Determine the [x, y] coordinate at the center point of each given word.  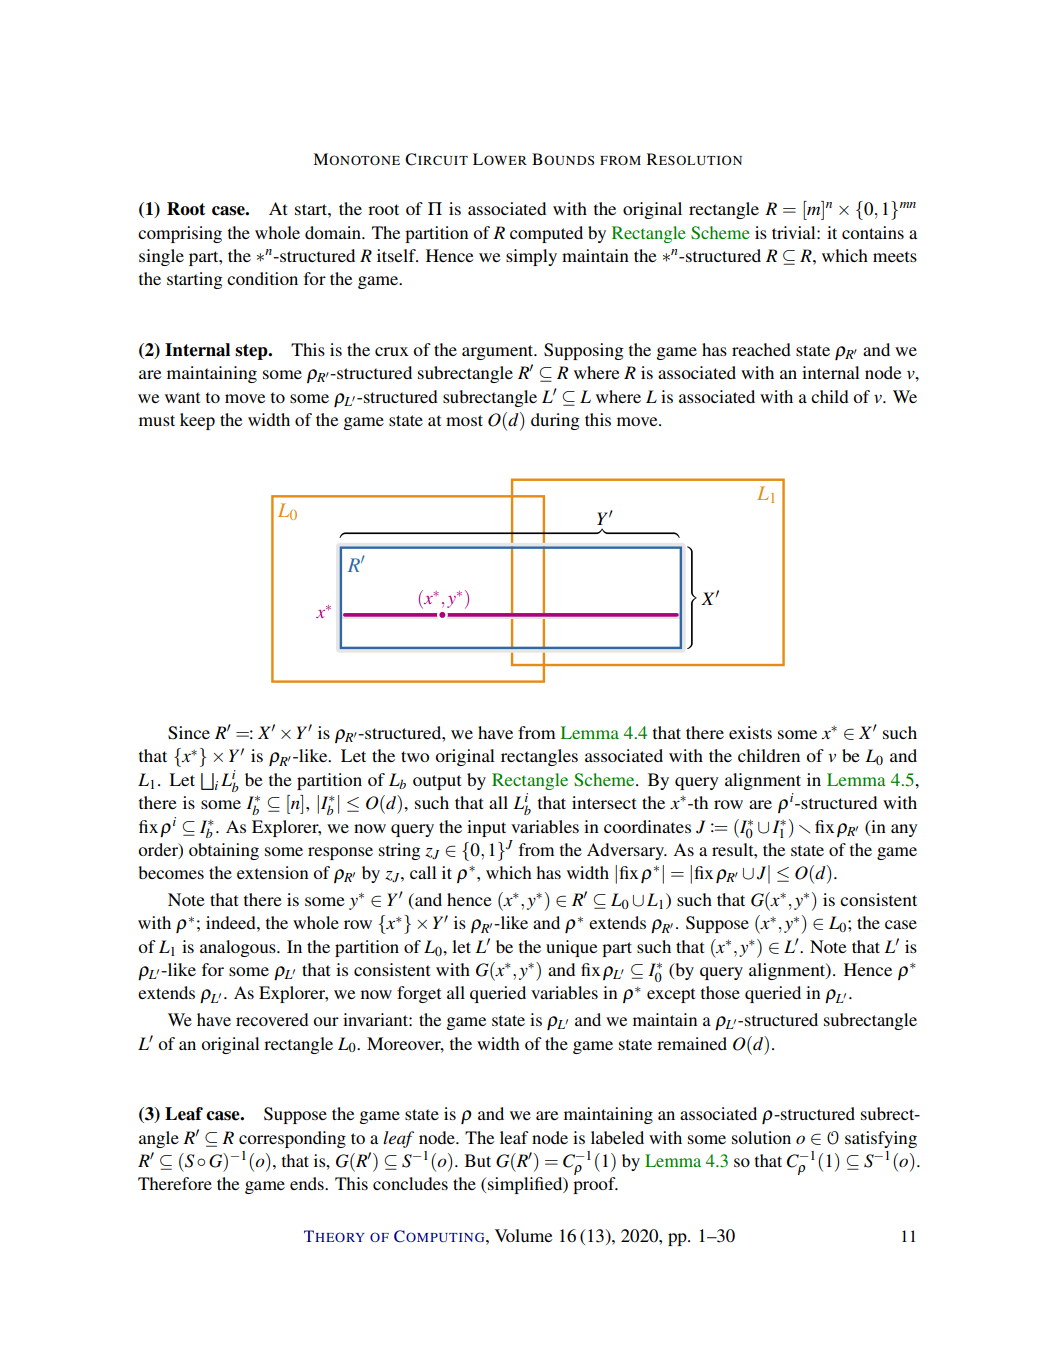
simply [531, 257]
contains [873, 232]
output [437, 782]
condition [262, 278]
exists [750, 732]
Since [189, 733]
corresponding [292, 1139]
